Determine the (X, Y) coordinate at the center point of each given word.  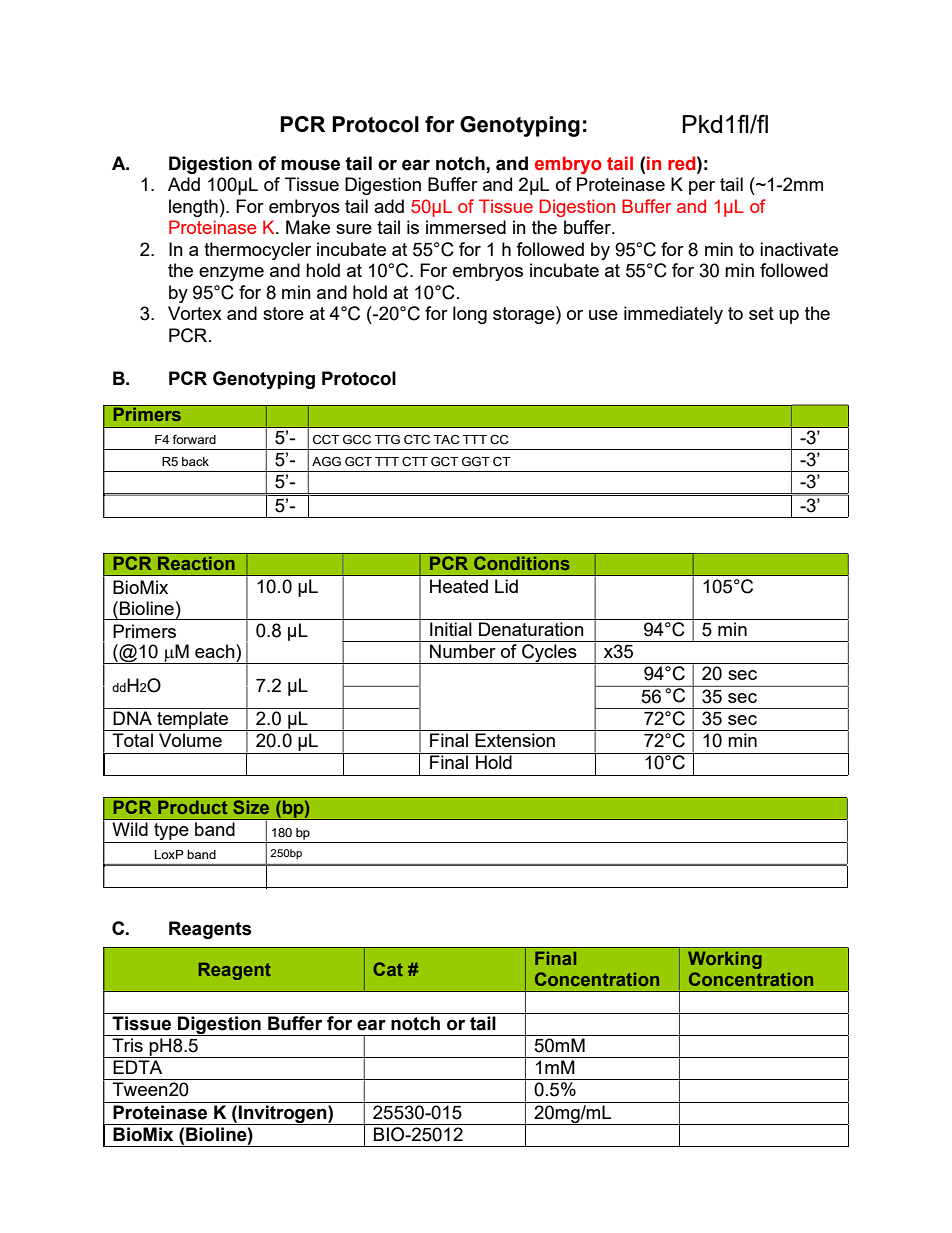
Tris (127, 1045)
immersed (466, 227)
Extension (515, 740)
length (193, 208)
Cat (388, 969)
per (702, 188)
